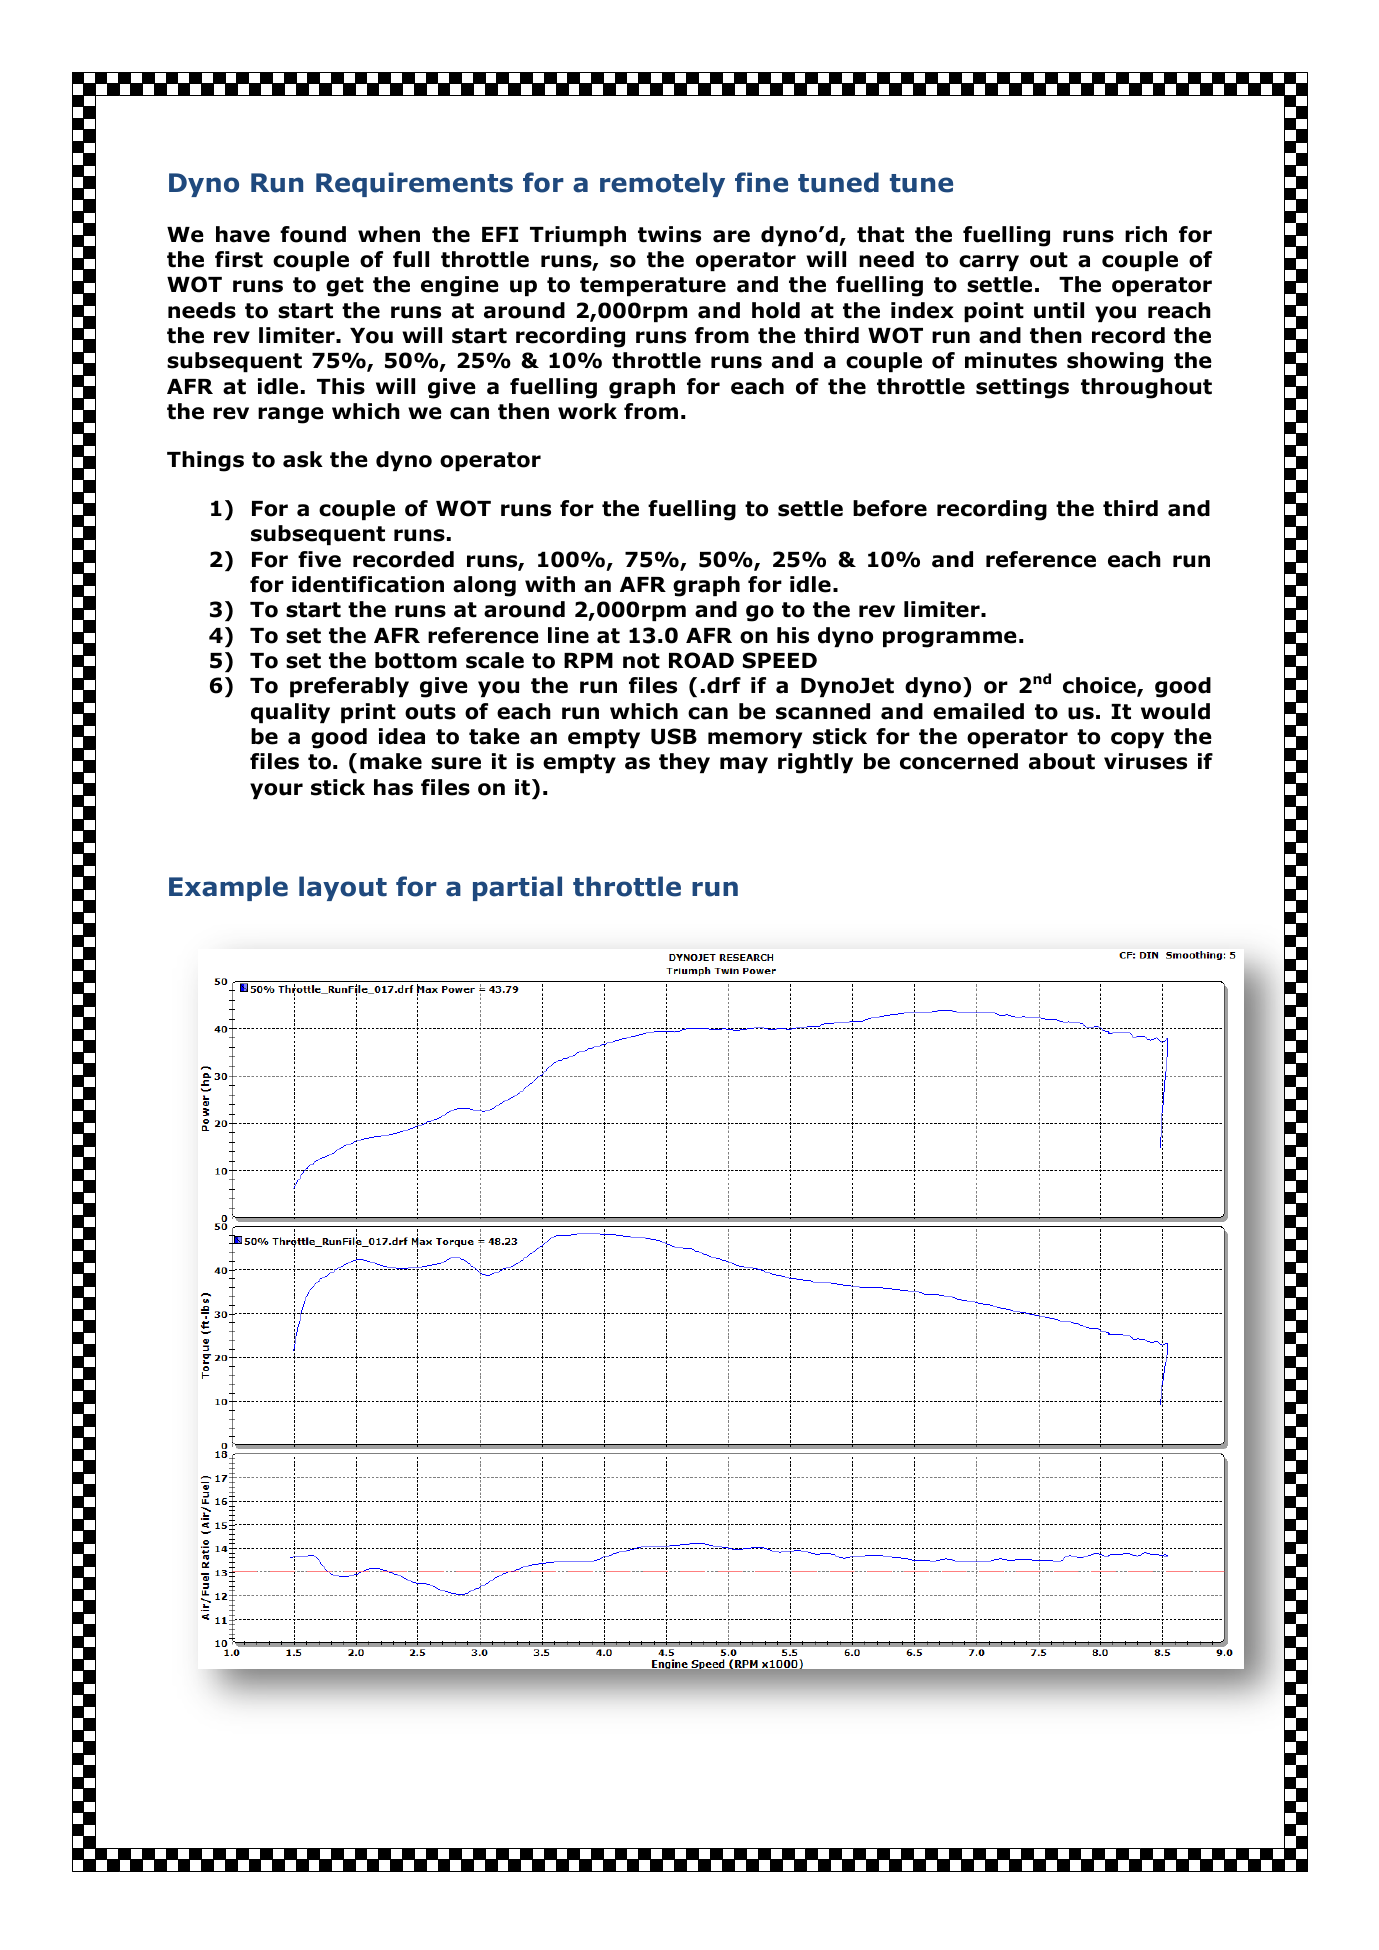 The width and height of the screenshot is (1379, 1950). I want to click on partial, so click(517, 888).
